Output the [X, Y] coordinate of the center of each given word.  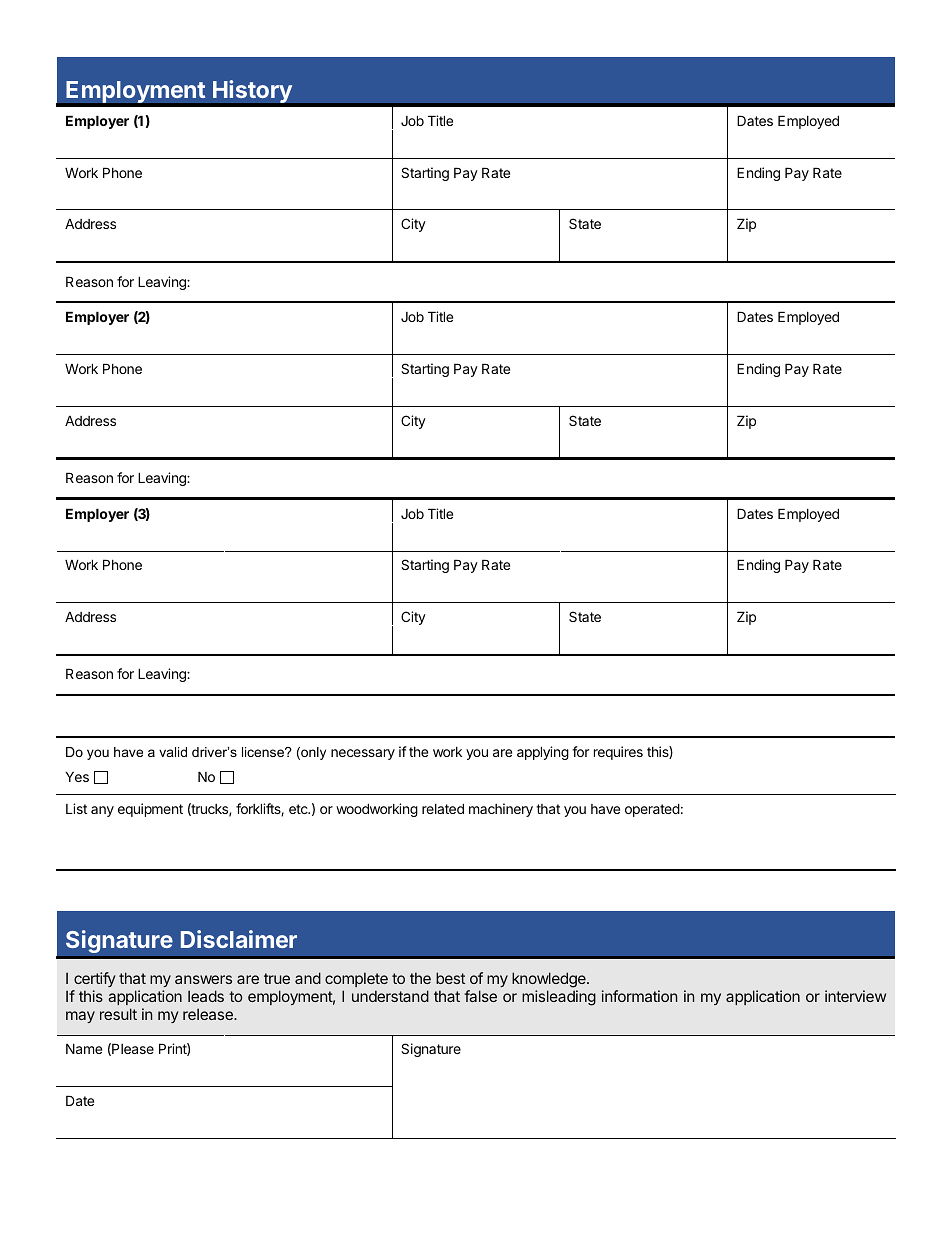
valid [173, 752]
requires [618, 753]
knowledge [550, 980]
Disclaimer [239, 939]
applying [543, 753]
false [480, 996]
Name [84, 1048]
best [450, 978]
